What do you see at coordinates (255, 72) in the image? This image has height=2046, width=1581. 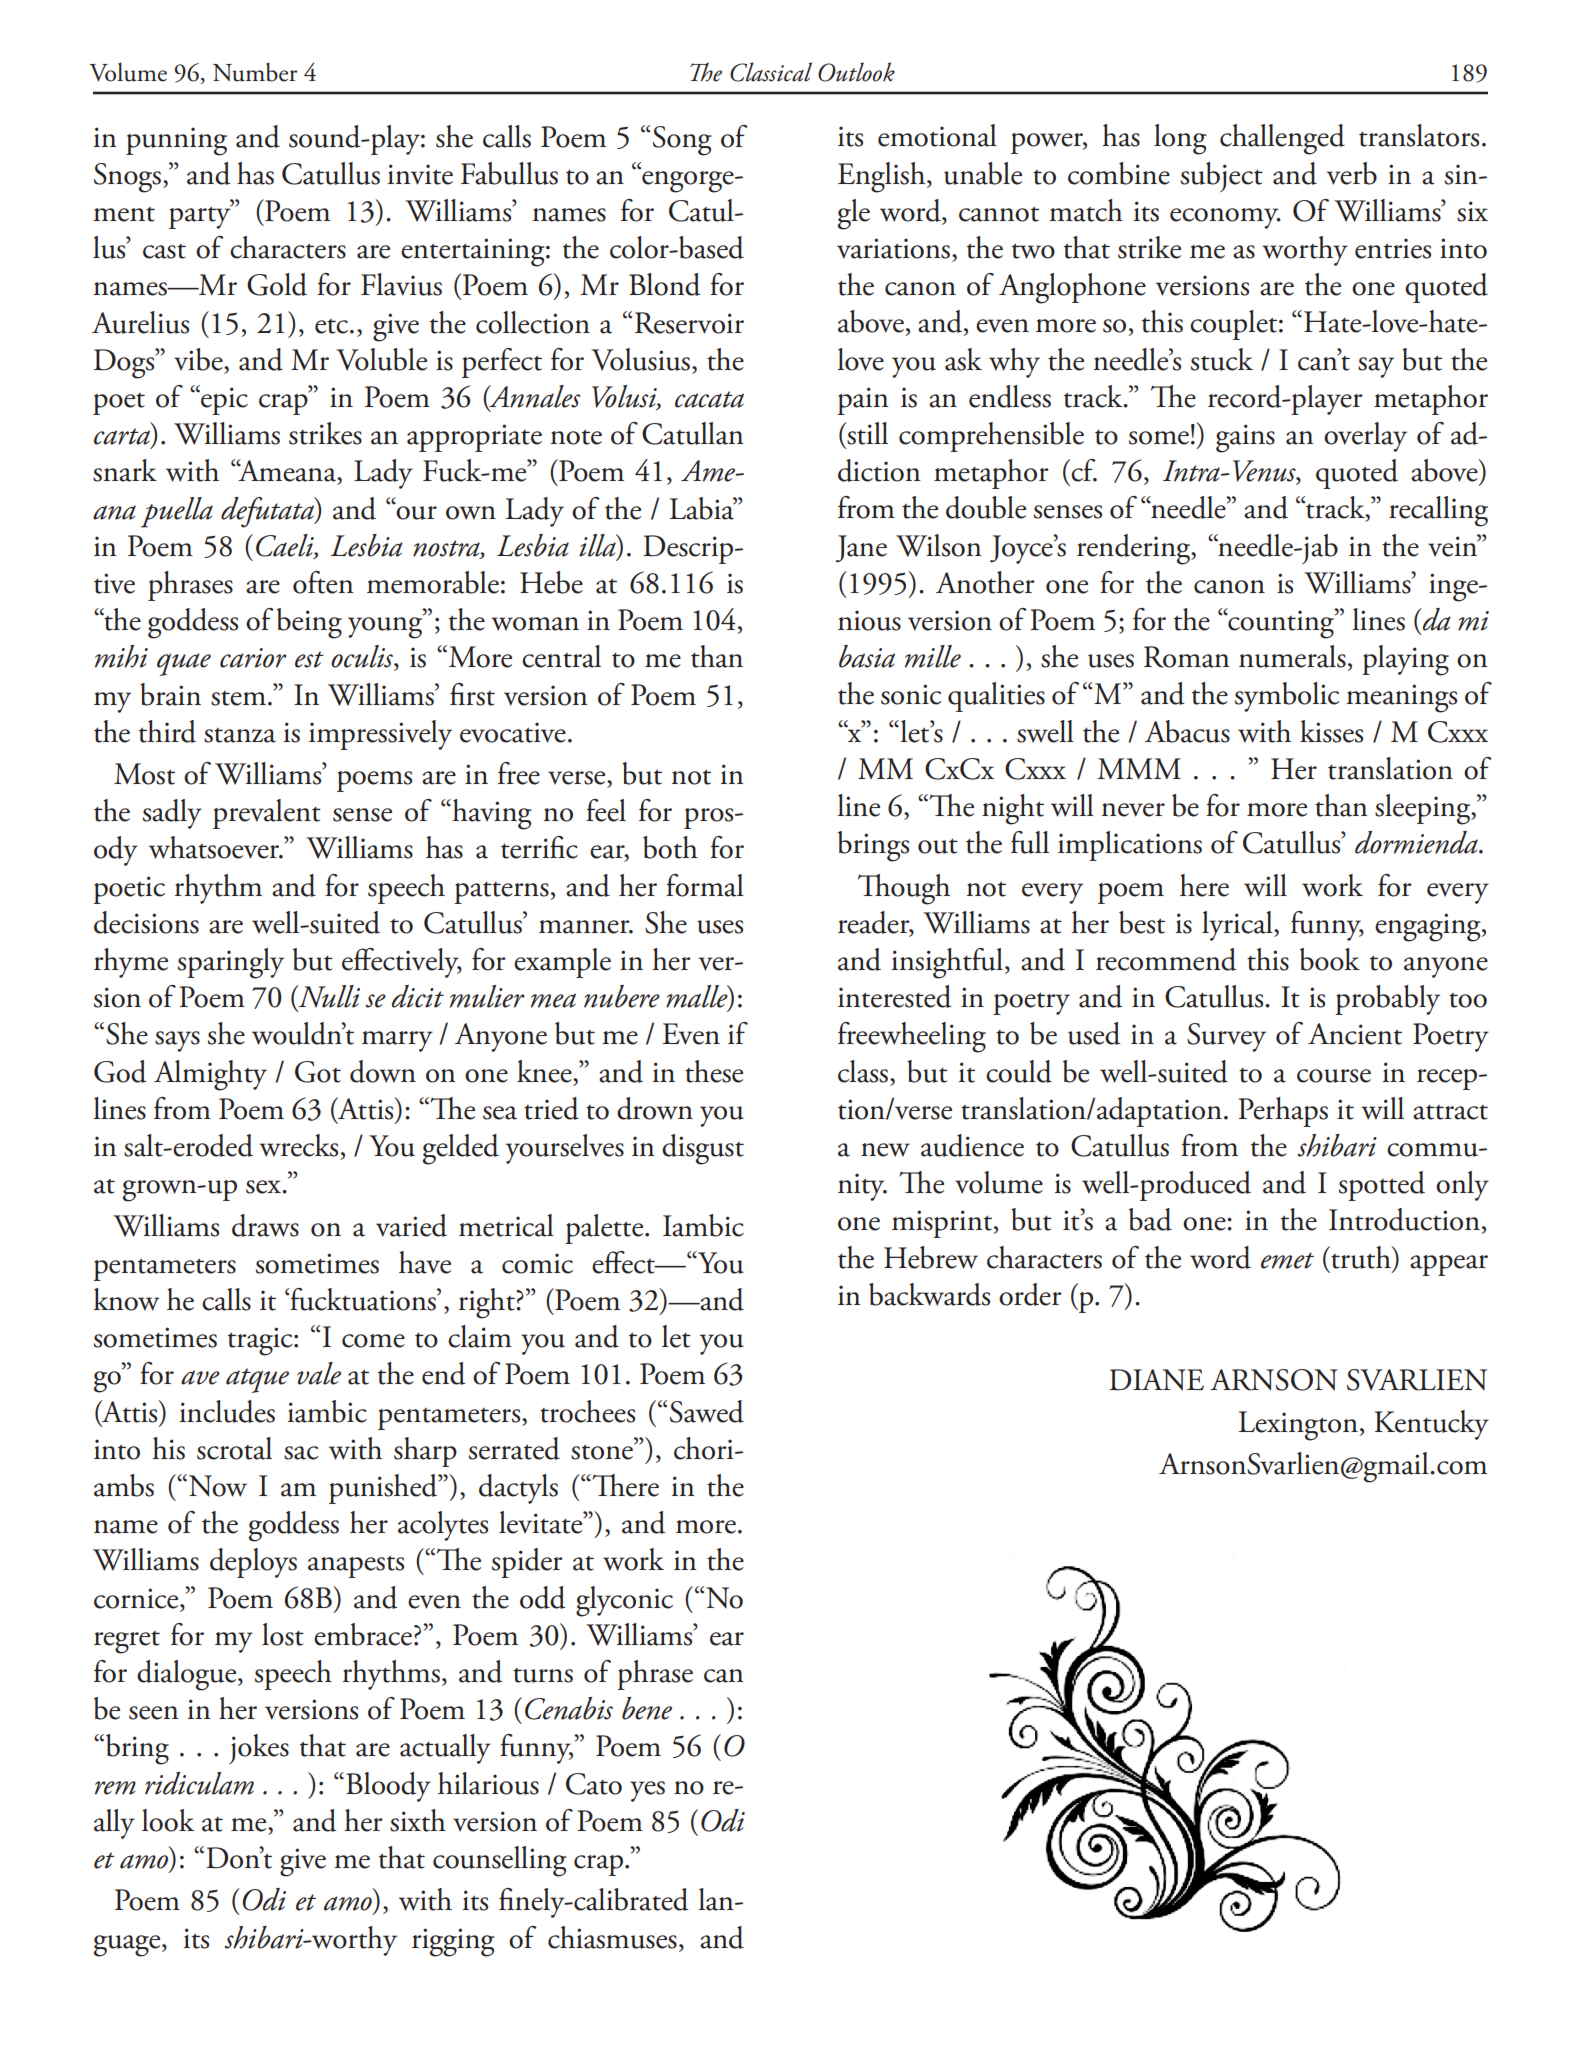 I see `Number` at bounding box center [255, 72].
